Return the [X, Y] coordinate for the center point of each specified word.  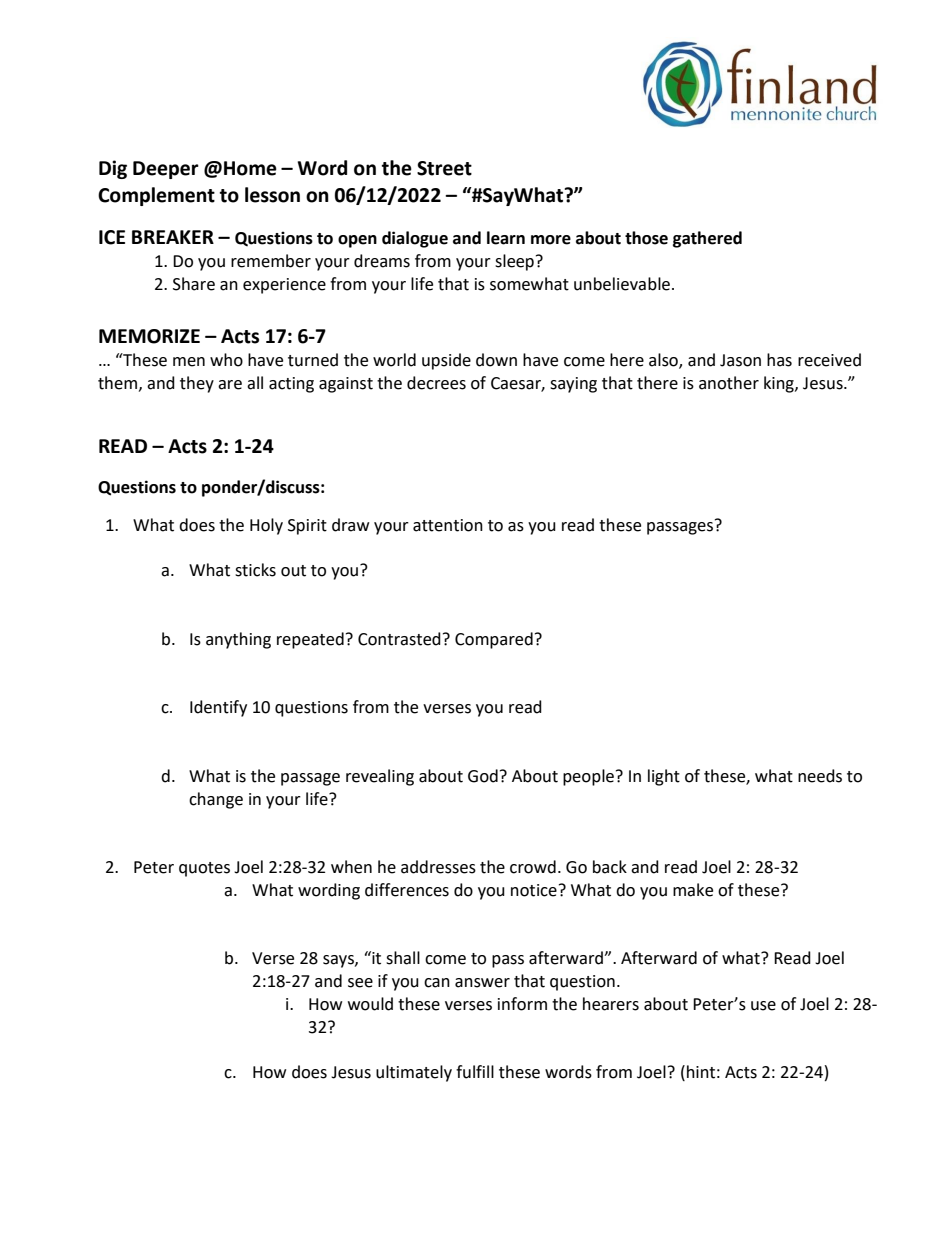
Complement [156, 196]
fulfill [475, 1072]
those [646, 238]
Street [444, 168]
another [729, 383]
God [483, 776]
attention [448, 525]
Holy [266, 526]
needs [820, 776]
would [370, 1004]
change [216, 800]
